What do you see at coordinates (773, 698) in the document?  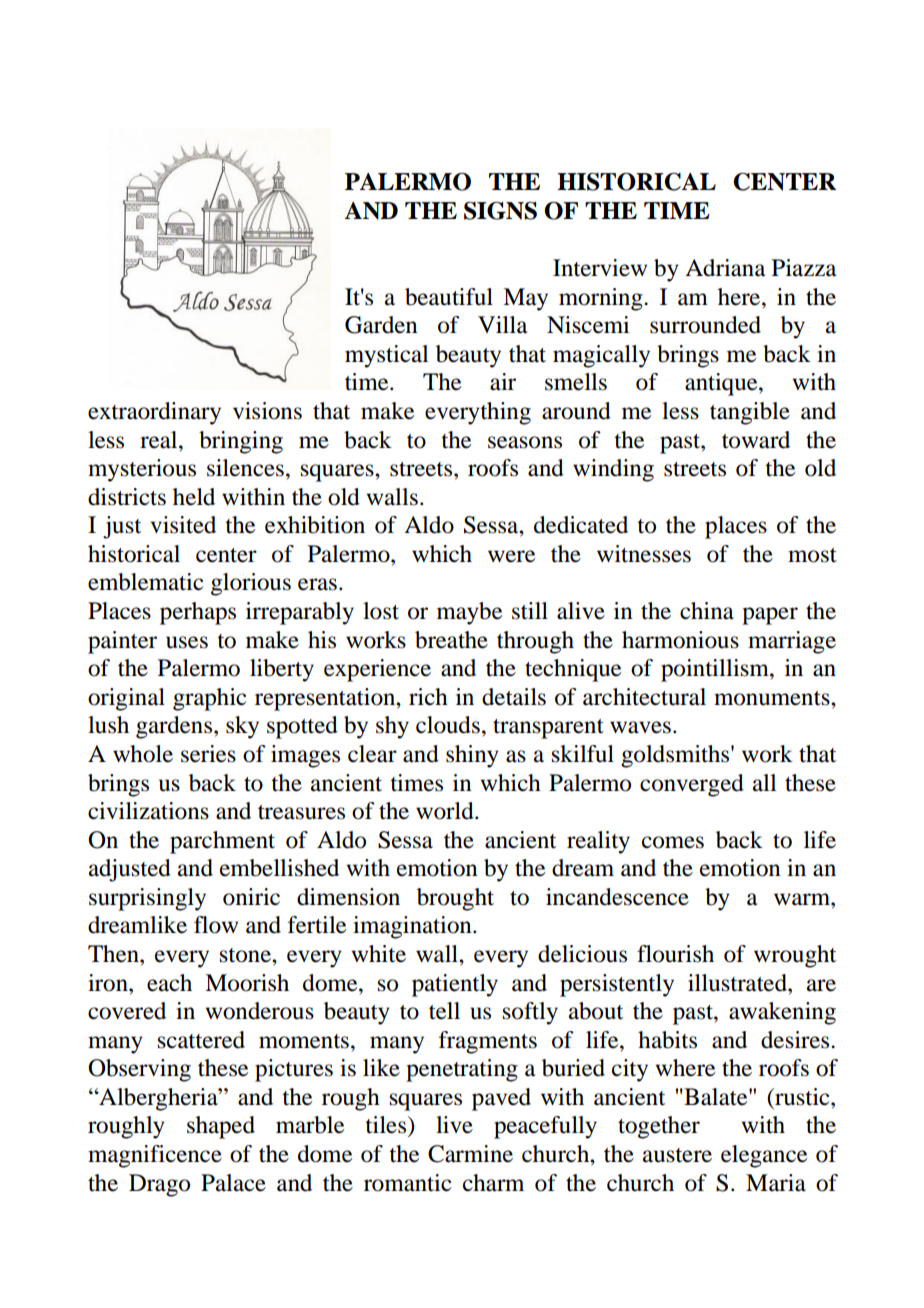 I see `monuments` at bounding box center [773, 698].
